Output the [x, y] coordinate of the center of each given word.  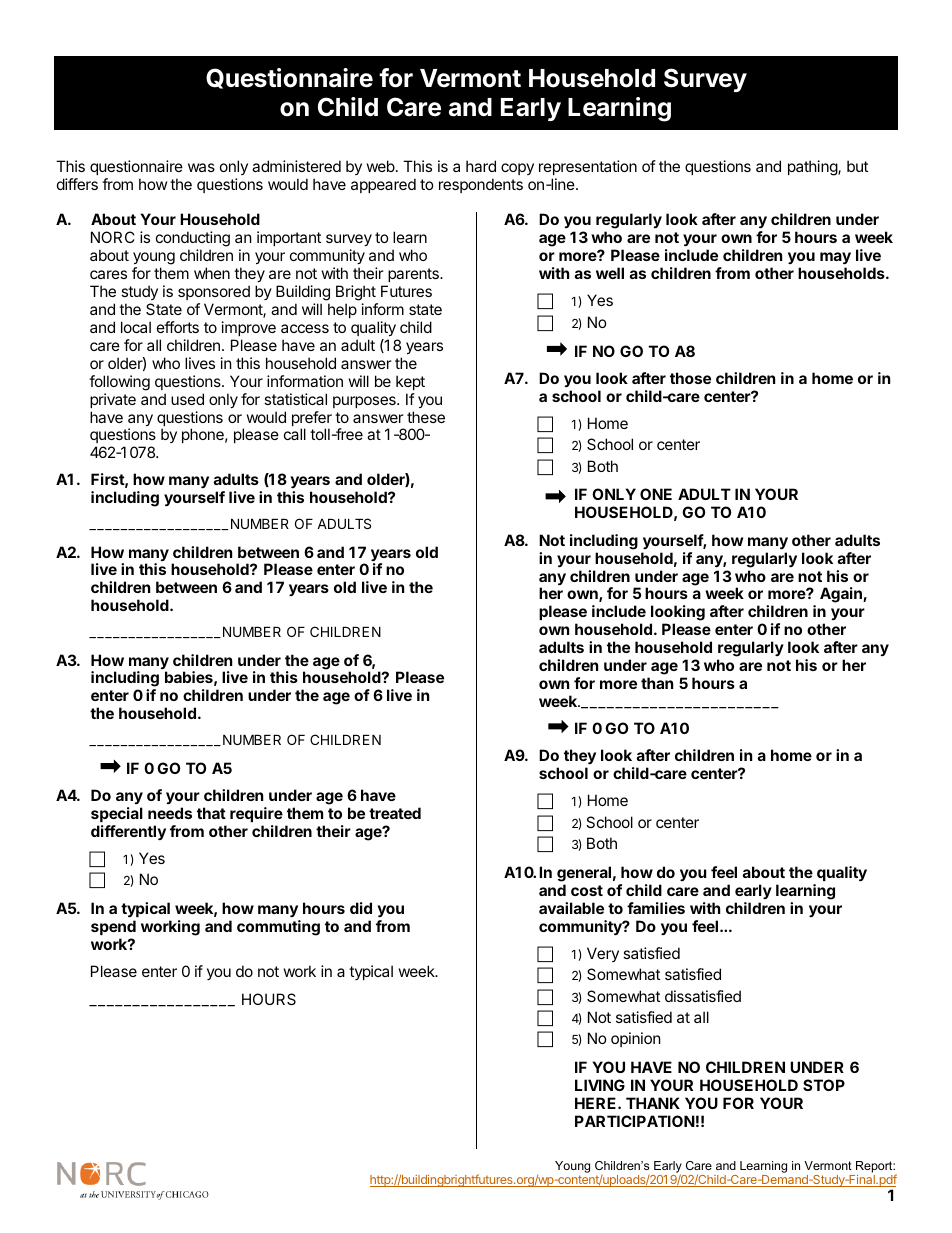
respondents [481, 185]
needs [170, 813]
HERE [597, 1103]
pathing [813, 168]
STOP [824, 1085]
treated [395, 813]
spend [113, 927]
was [201, 167]
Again [842, 595]
